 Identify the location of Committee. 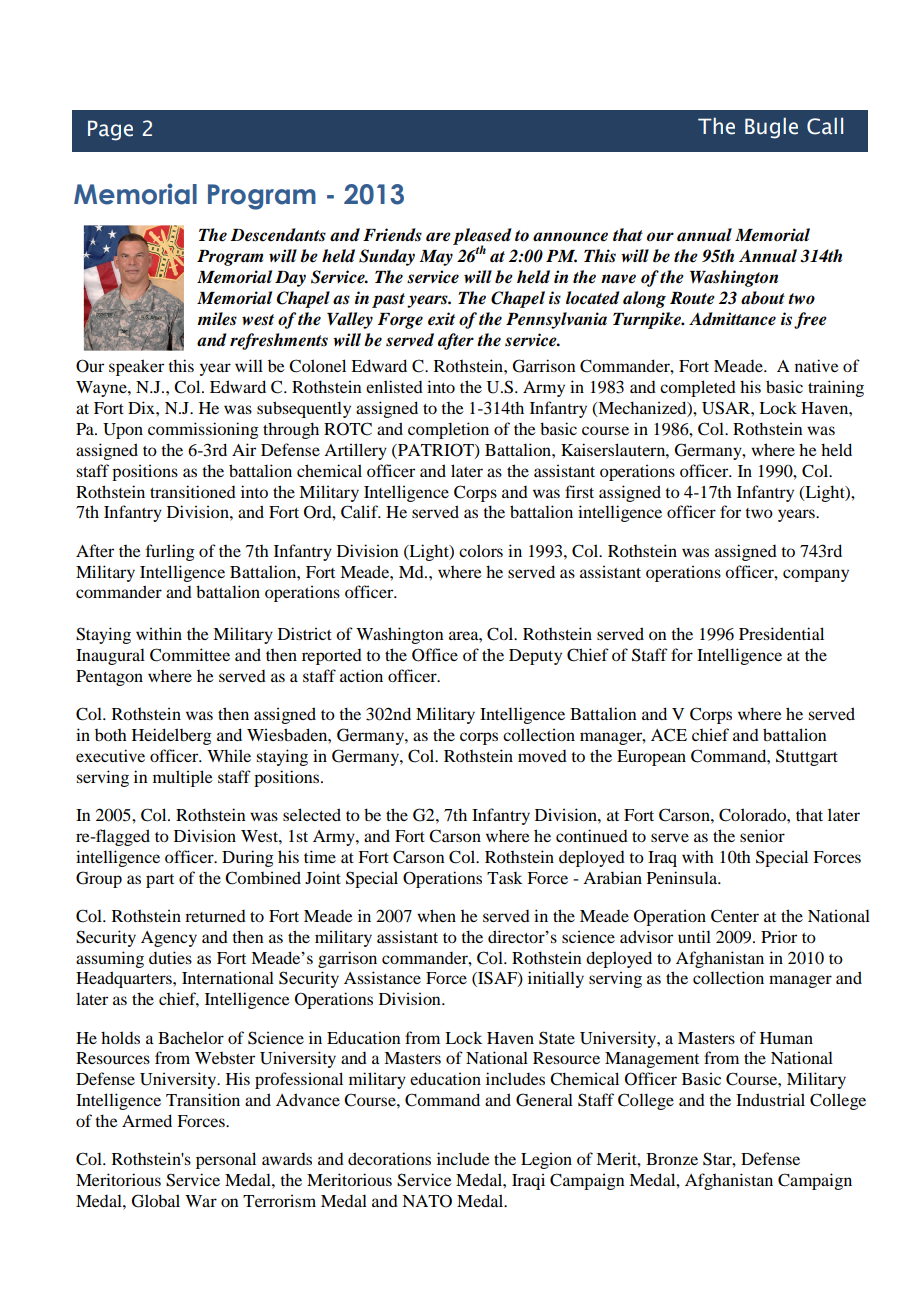
(190, 655).
